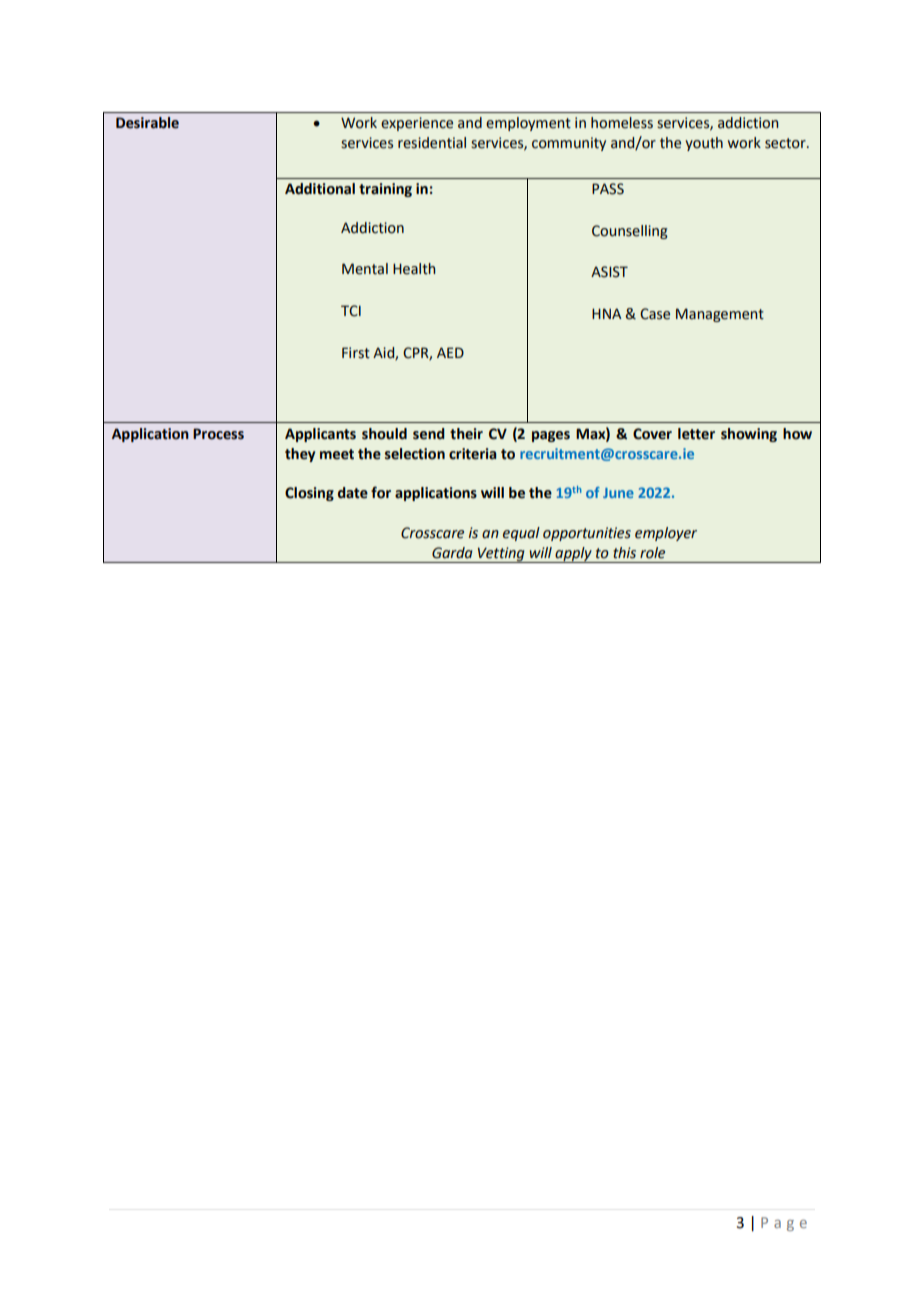  I want to click on Closing, so click(309, 494).
